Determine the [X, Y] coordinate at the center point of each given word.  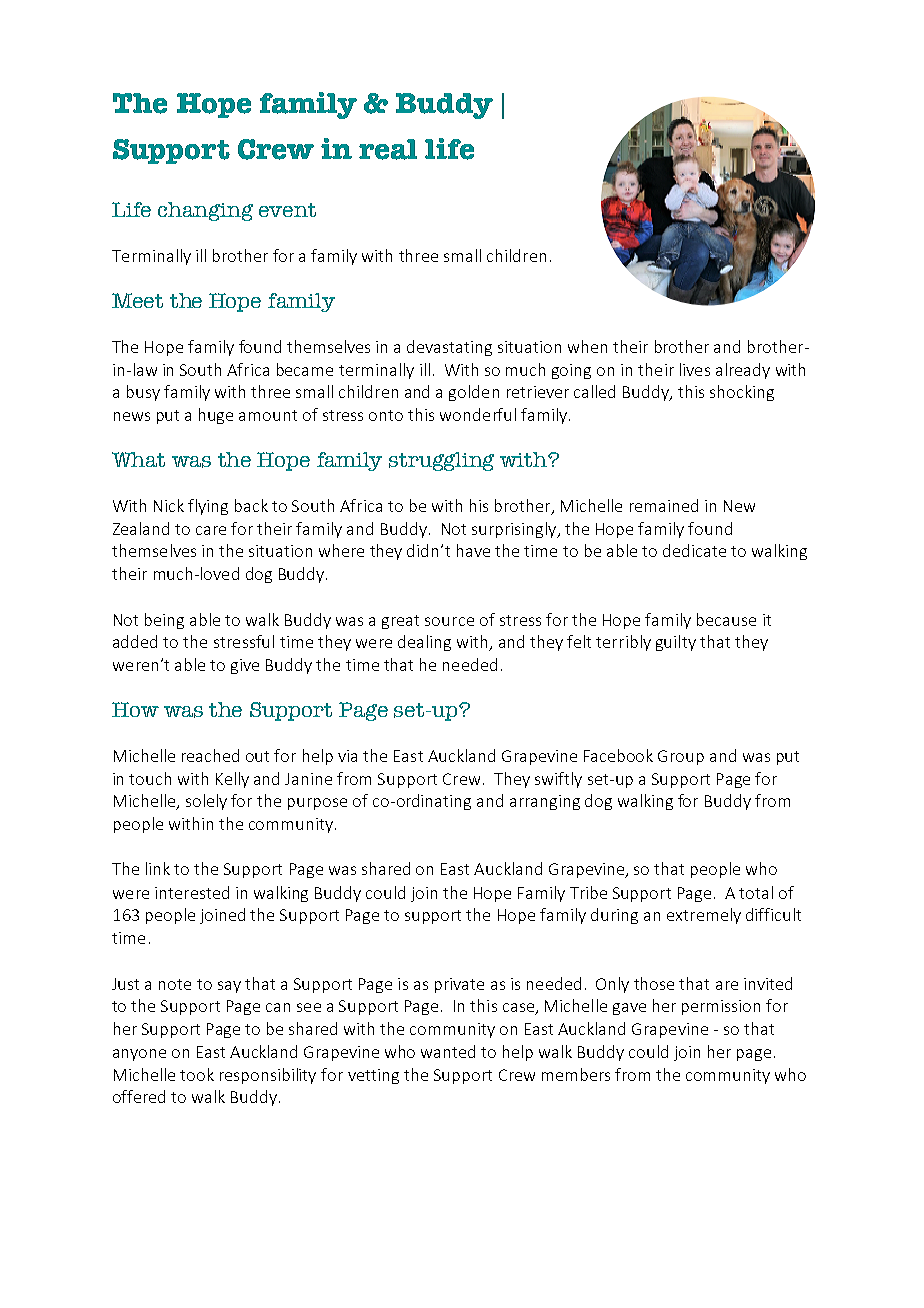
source [449, 621]
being [164, 621]
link [158, 868]
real [388, 149]
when [587, 346]
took [197, 1074]
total [756, 892]
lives [695, 369]
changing [205, 211]
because [726, 619]
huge [216, 416]
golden [474, 393]
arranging [545, 802]
